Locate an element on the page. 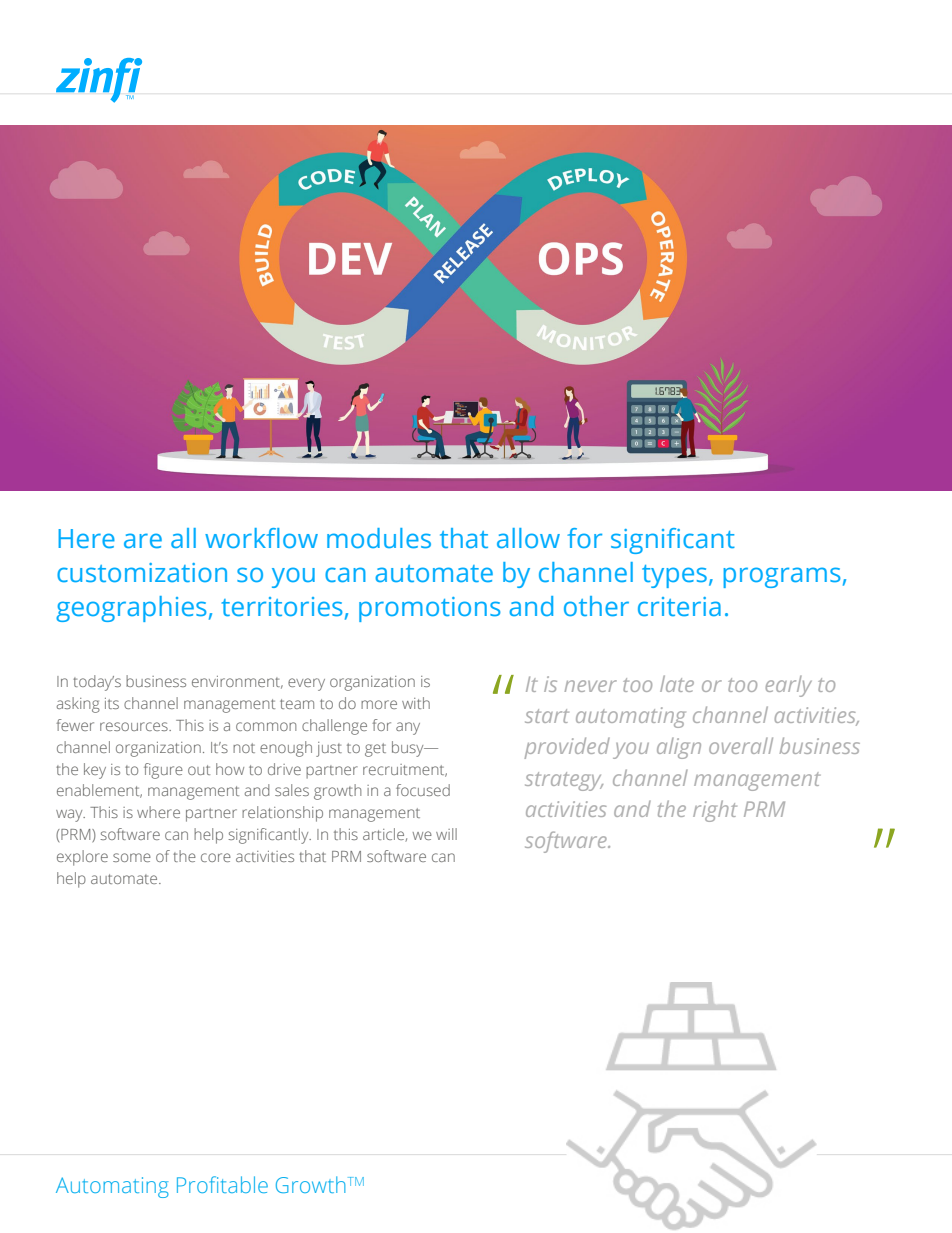 Image resolution: width=952 pixels, height=1233 pixels. will is located at coordinates (446, 834).
